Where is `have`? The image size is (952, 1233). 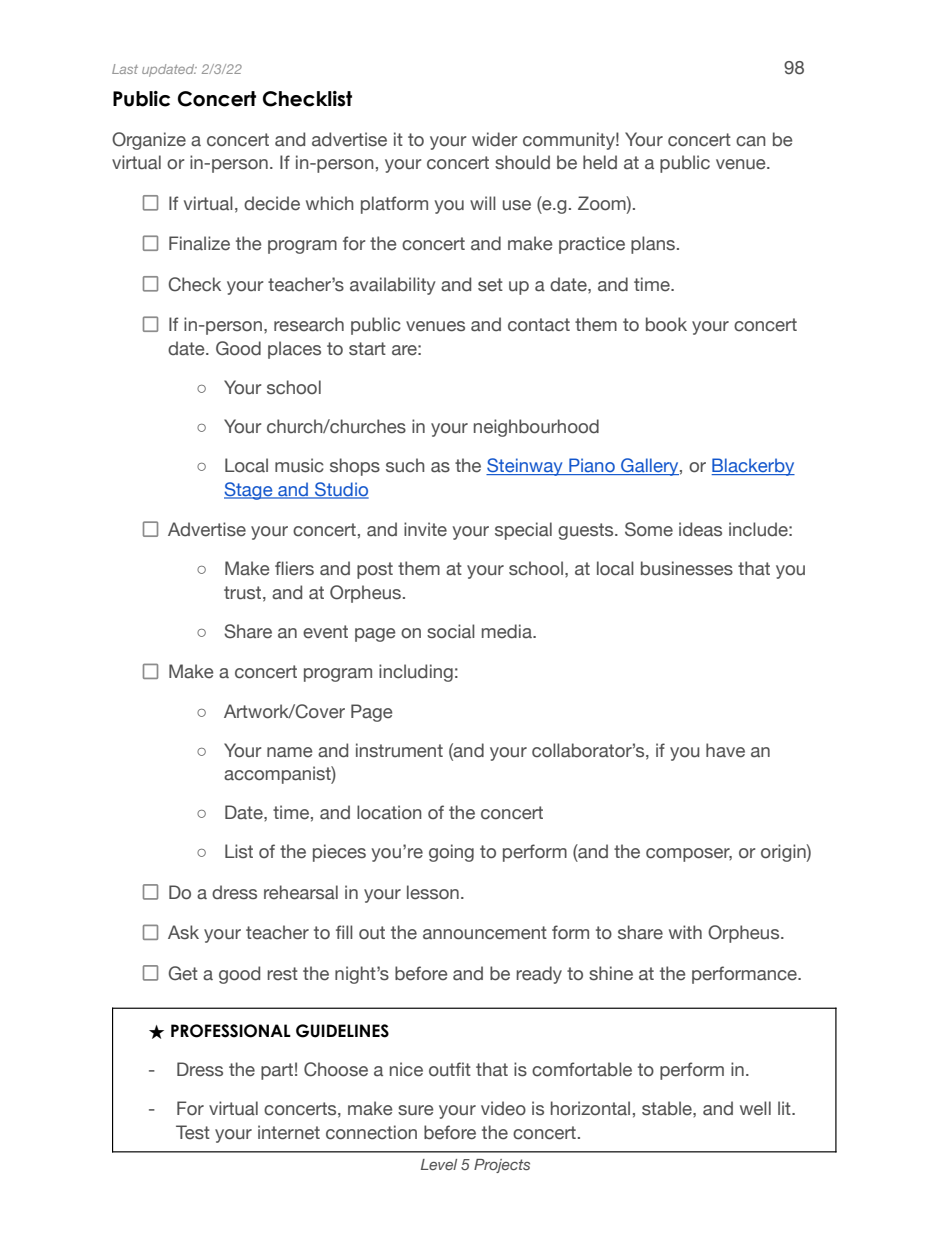 have is located at coordinates (725, 750).
